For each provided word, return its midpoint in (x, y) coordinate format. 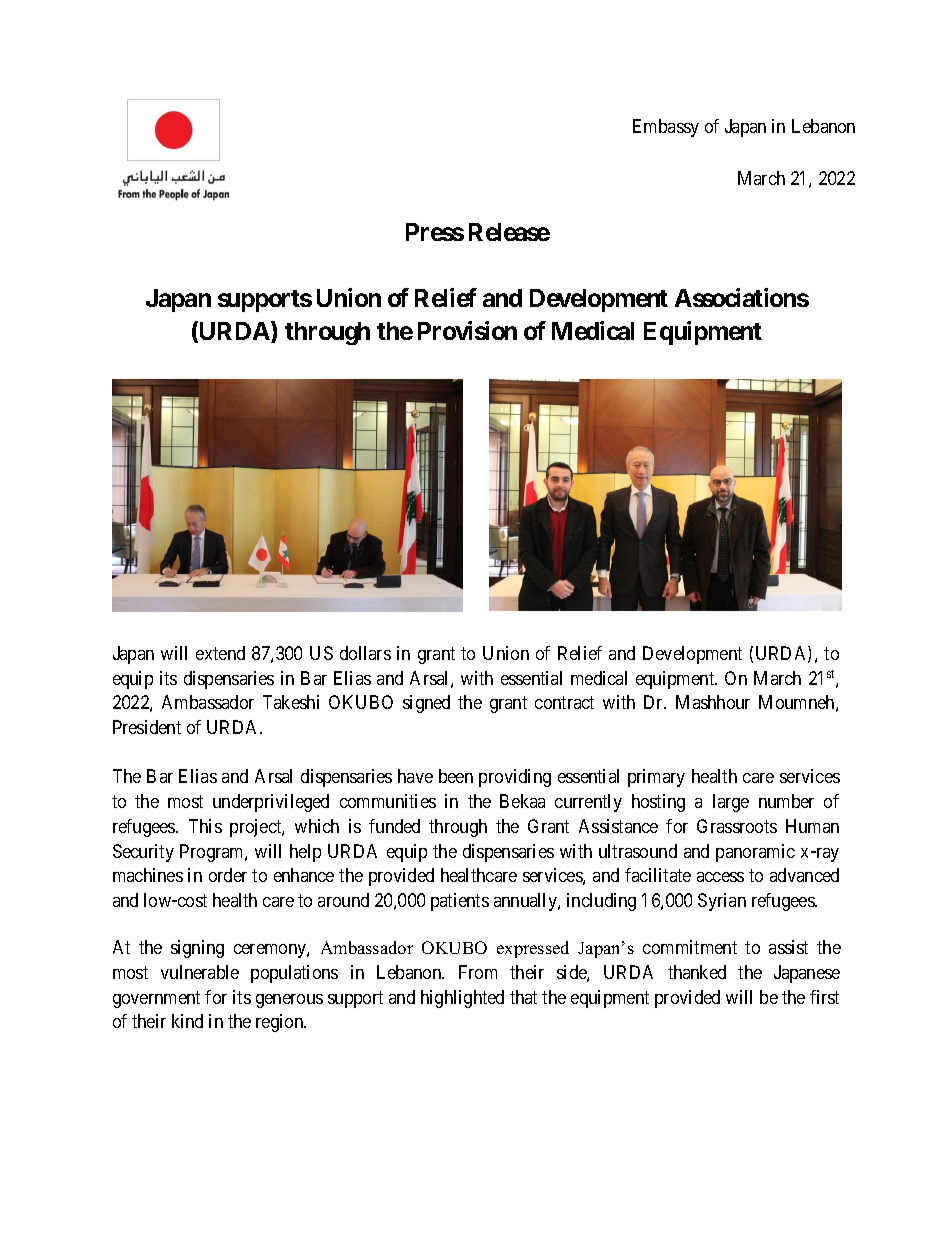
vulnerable (200, 972)
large (731, 803)
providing (515, 778)
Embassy (666, 128)
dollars (365, 653)
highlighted (462, 999)
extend (220, 653)
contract (564, 703)
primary (656, 778)
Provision (467, 330)
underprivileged (271, 803)
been (456, 776)
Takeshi (291, 702)
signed (426, 704)
